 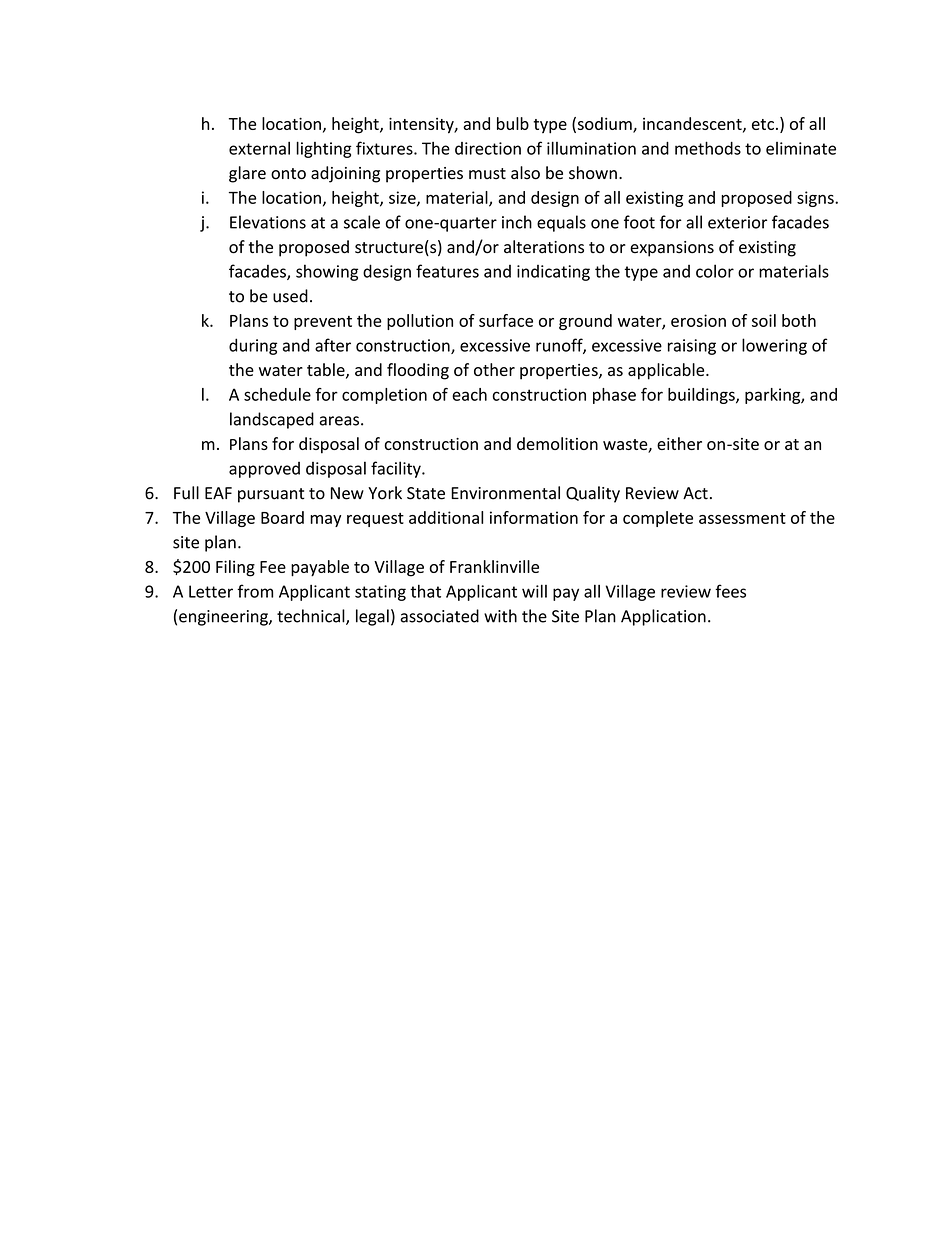 What do you see at coordinates (290, 296) in the screenshot?
I see `used` at bounding box center [290, 296].
